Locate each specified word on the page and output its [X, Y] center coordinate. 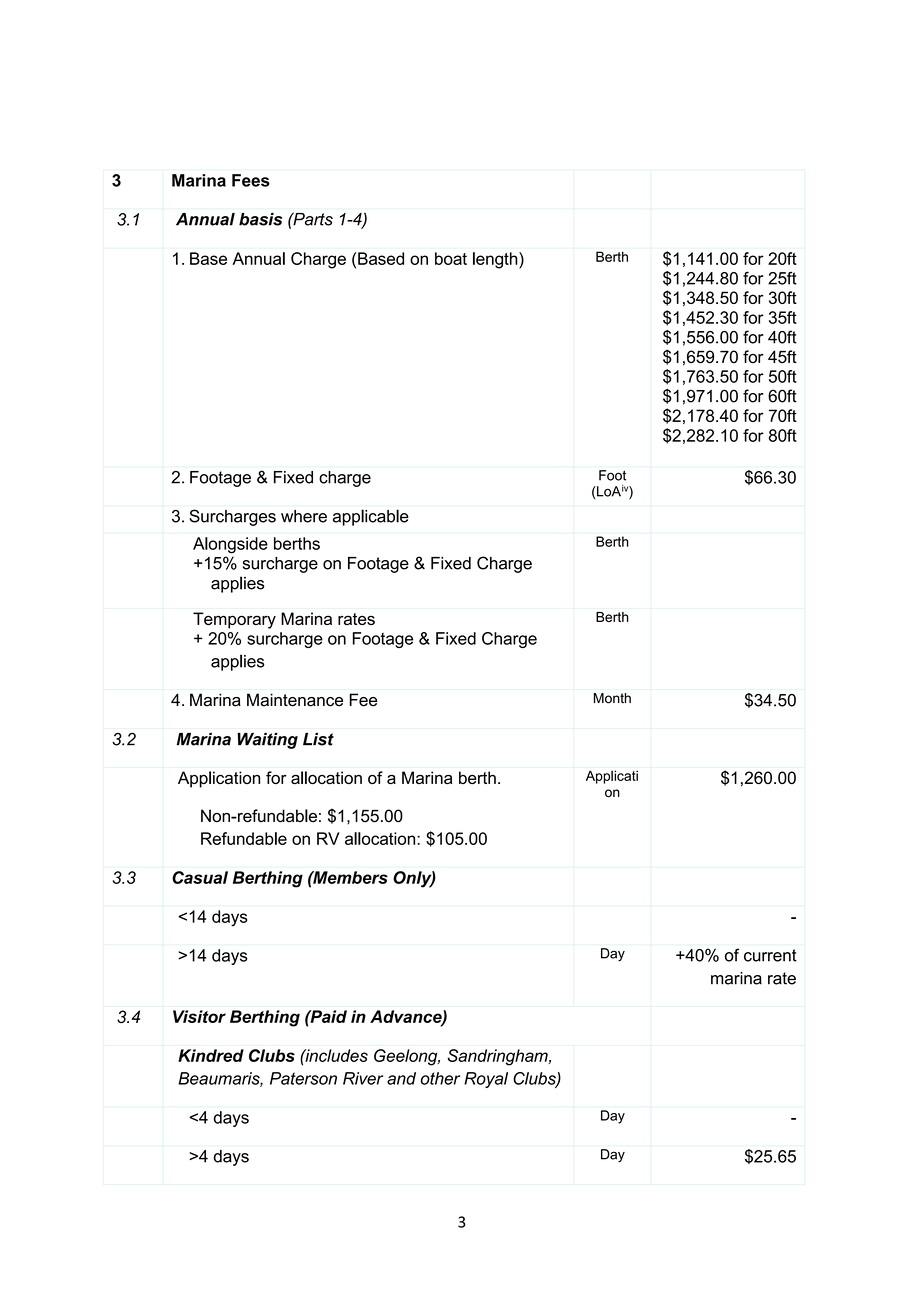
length [496, 260]
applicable [371, 517]
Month [612, 698]
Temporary [234, 620]
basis [260, 219]
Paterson [303, 1078]
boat [451, 258]
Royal [486, 1080]
